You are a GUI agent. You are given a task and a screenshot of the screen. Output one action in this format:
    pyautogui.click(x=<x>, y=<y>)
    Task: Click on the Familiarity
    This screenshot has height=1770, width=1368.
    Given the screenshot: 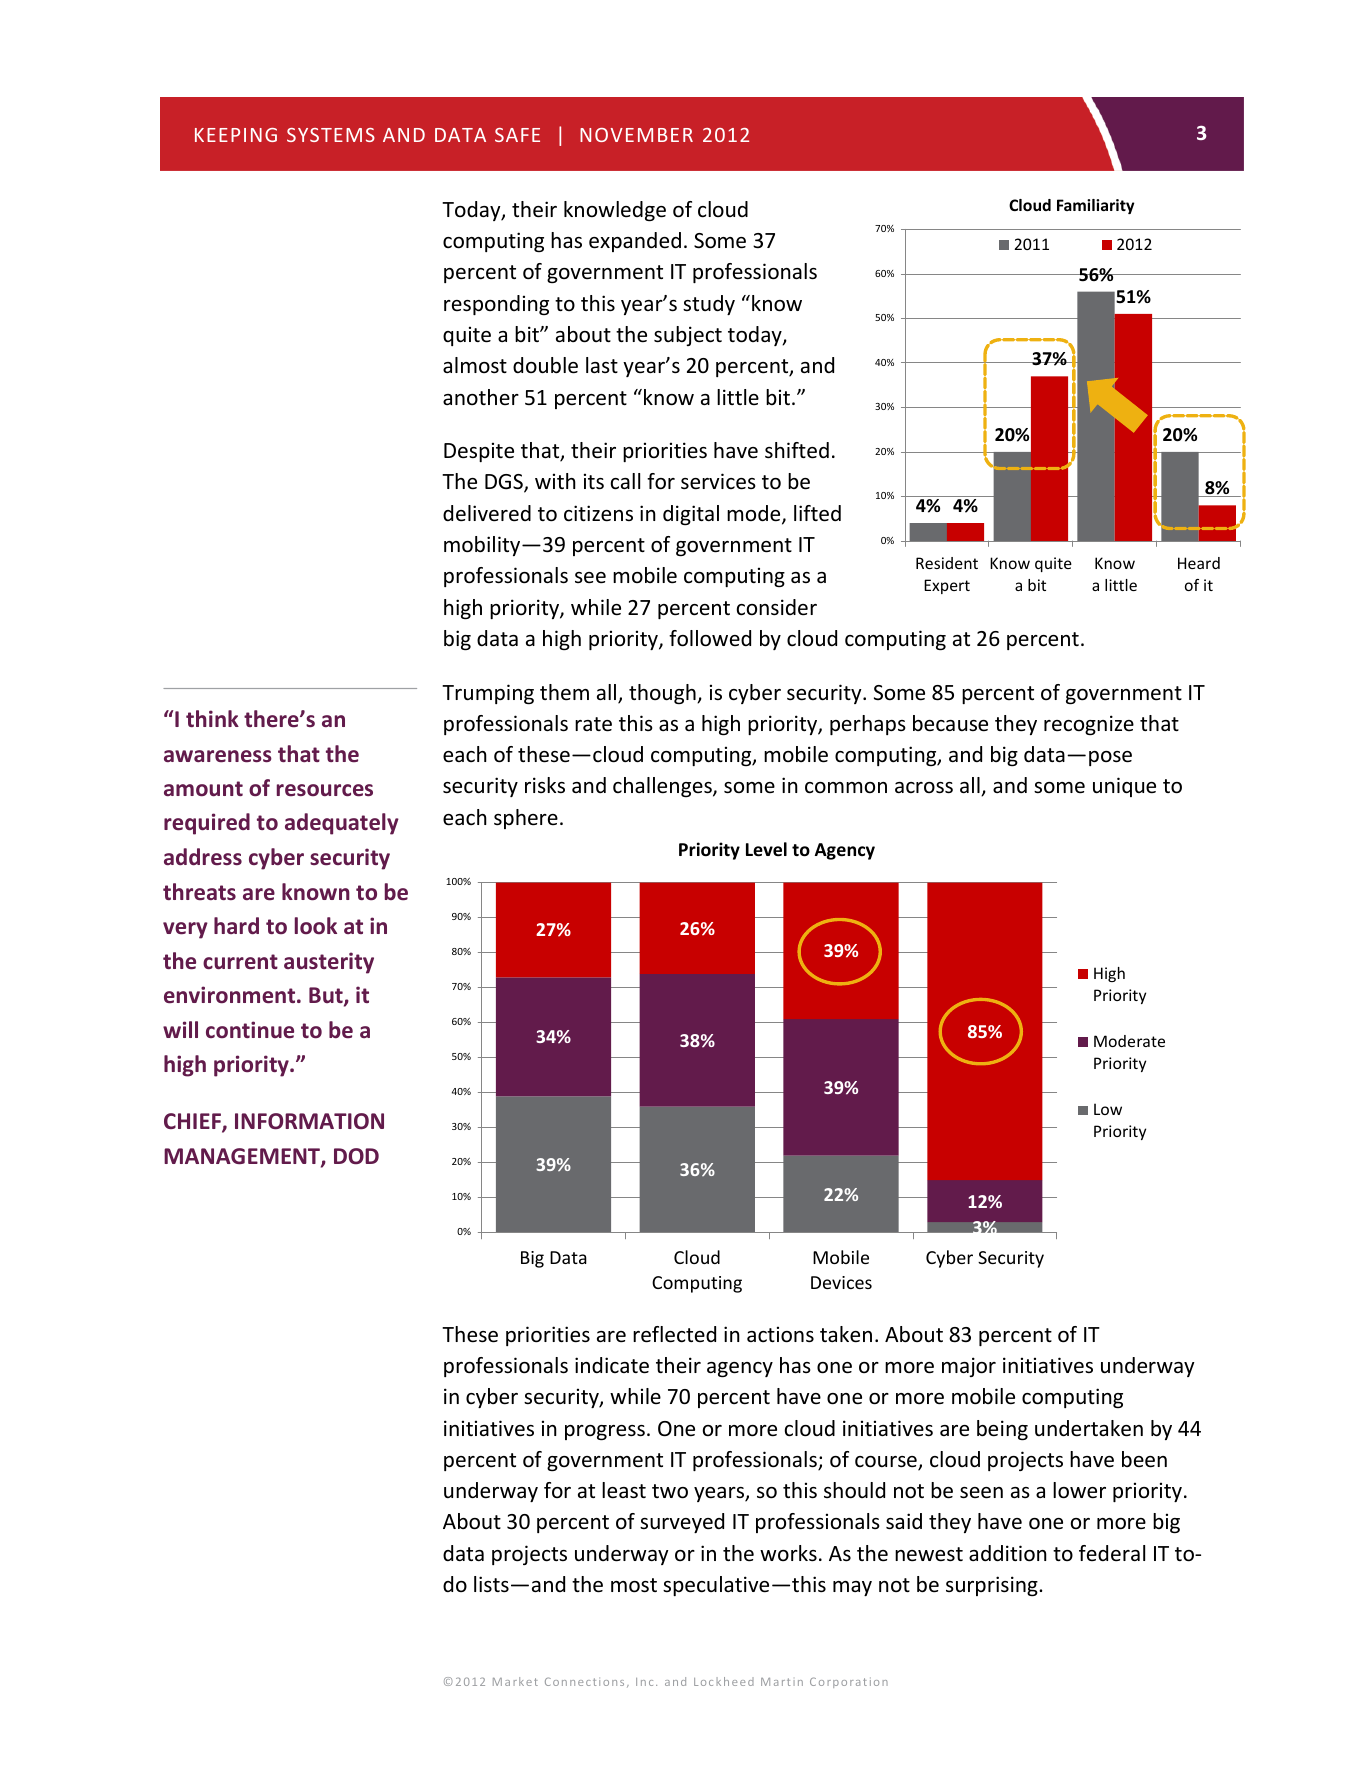 What is the action you would take?
    pyautogui.click(x=1095, y=206)
